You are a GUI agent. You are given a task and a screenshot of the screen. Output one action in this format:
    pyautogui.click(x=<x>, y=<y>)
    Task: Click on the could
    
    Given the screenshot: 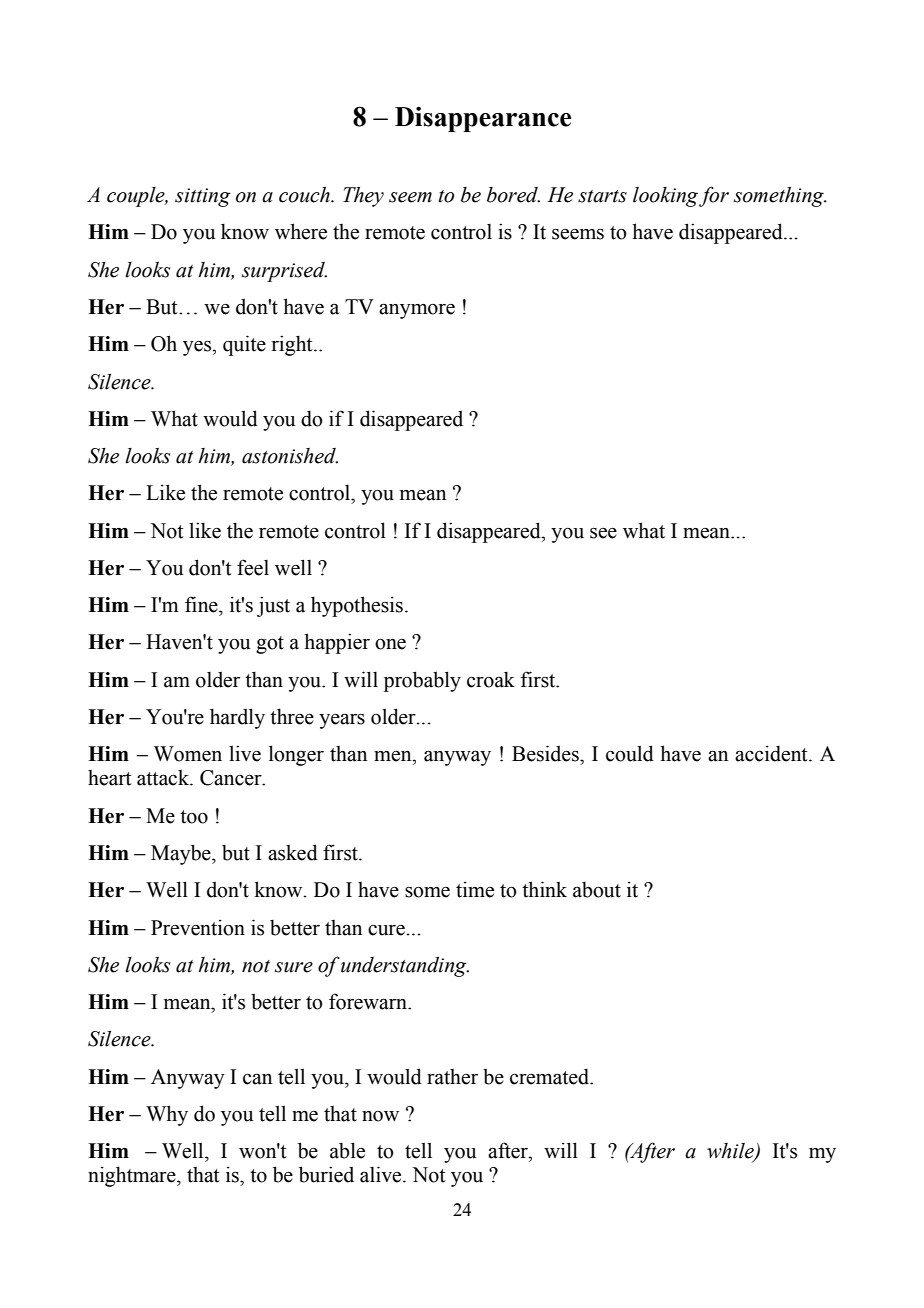 What is the action you would take?
    pyautogui.click(x=630, y=753)
